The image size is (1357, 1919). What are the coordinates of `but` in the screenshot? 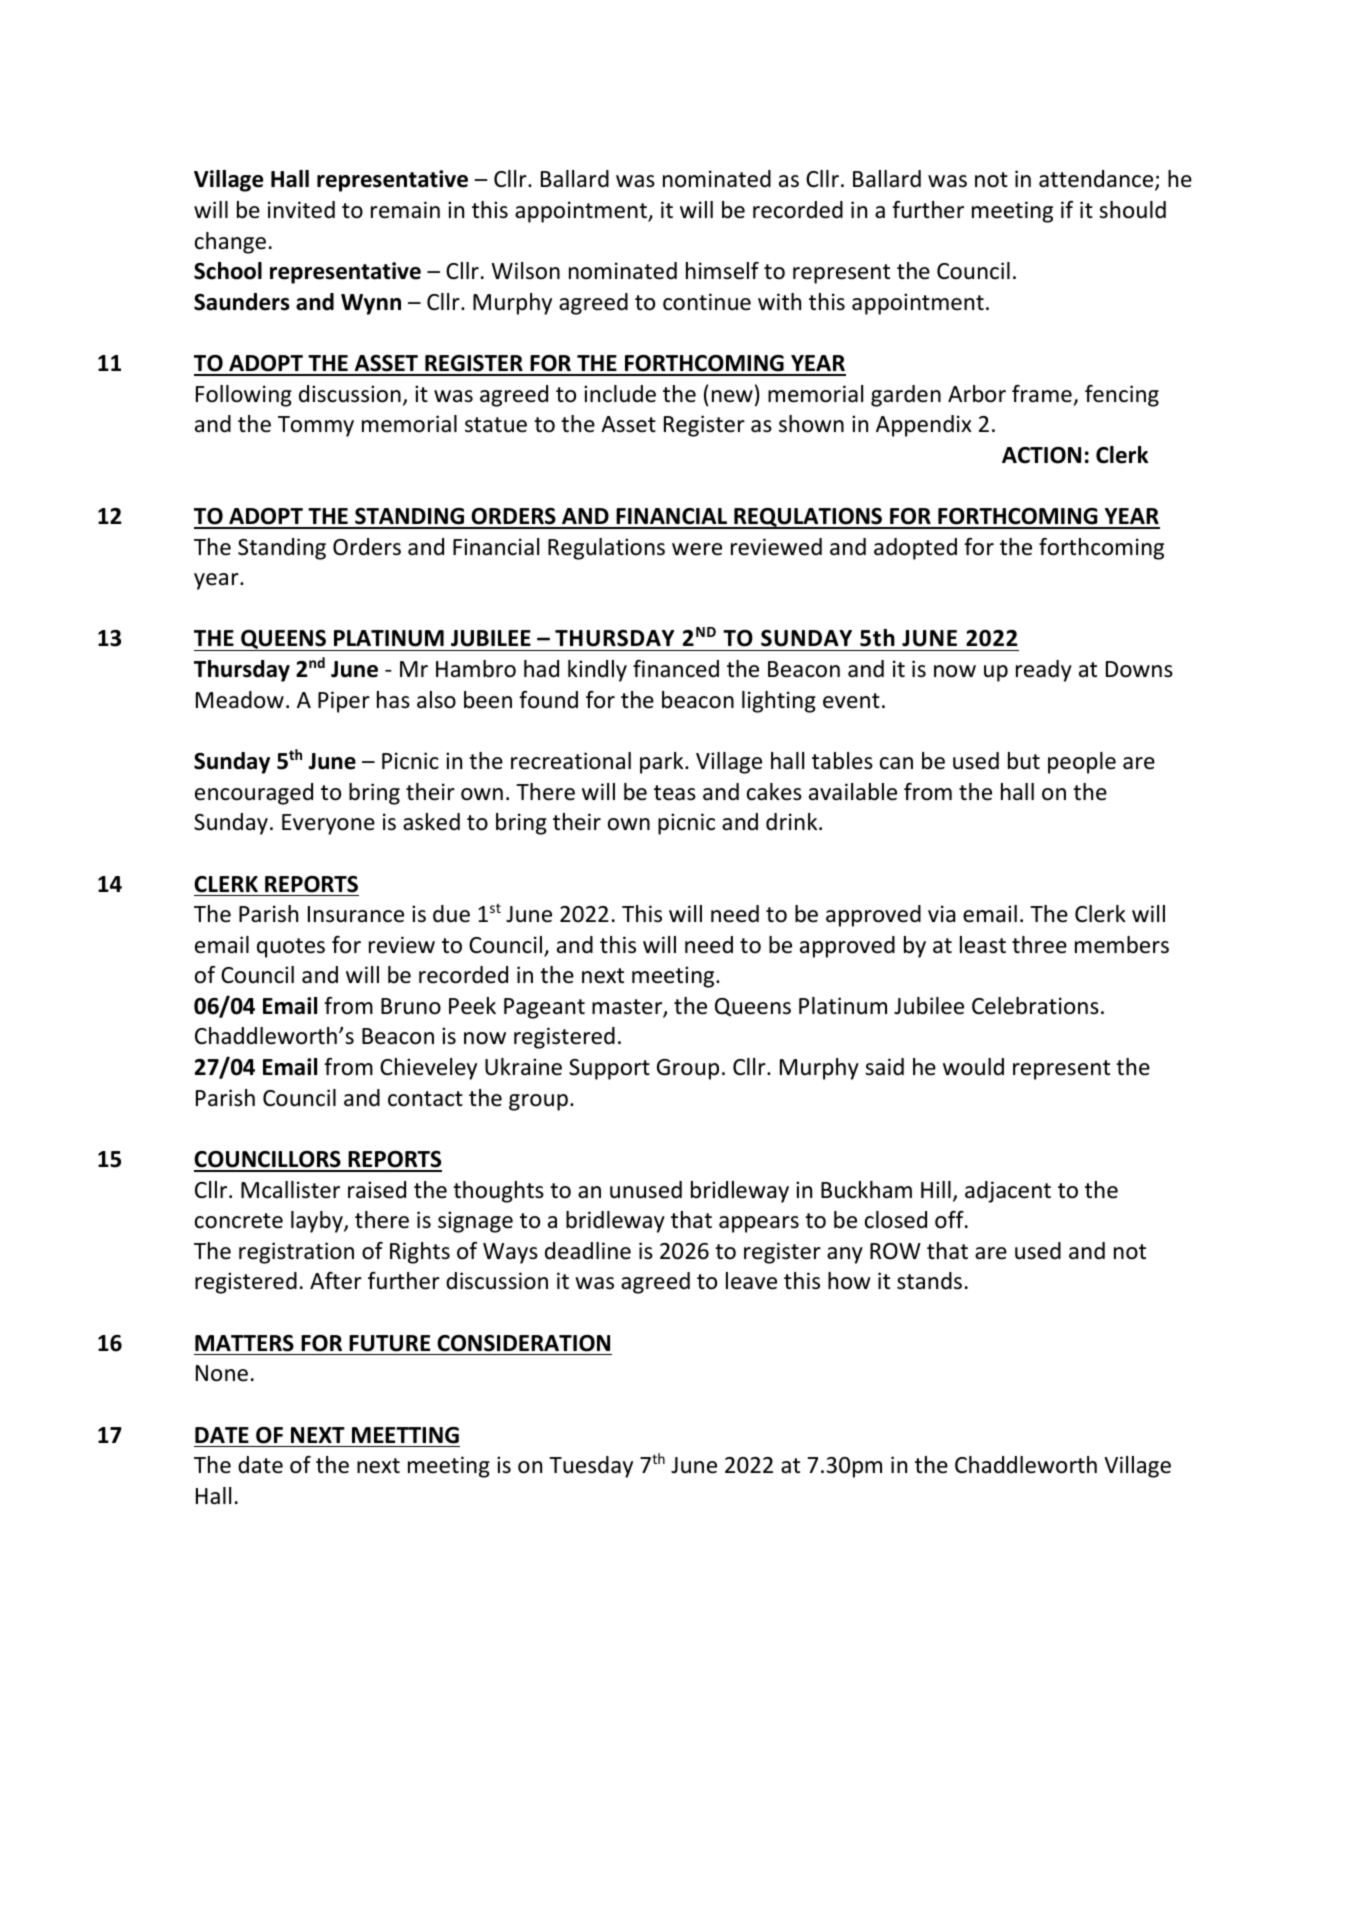 It's located at (1024, 761).
